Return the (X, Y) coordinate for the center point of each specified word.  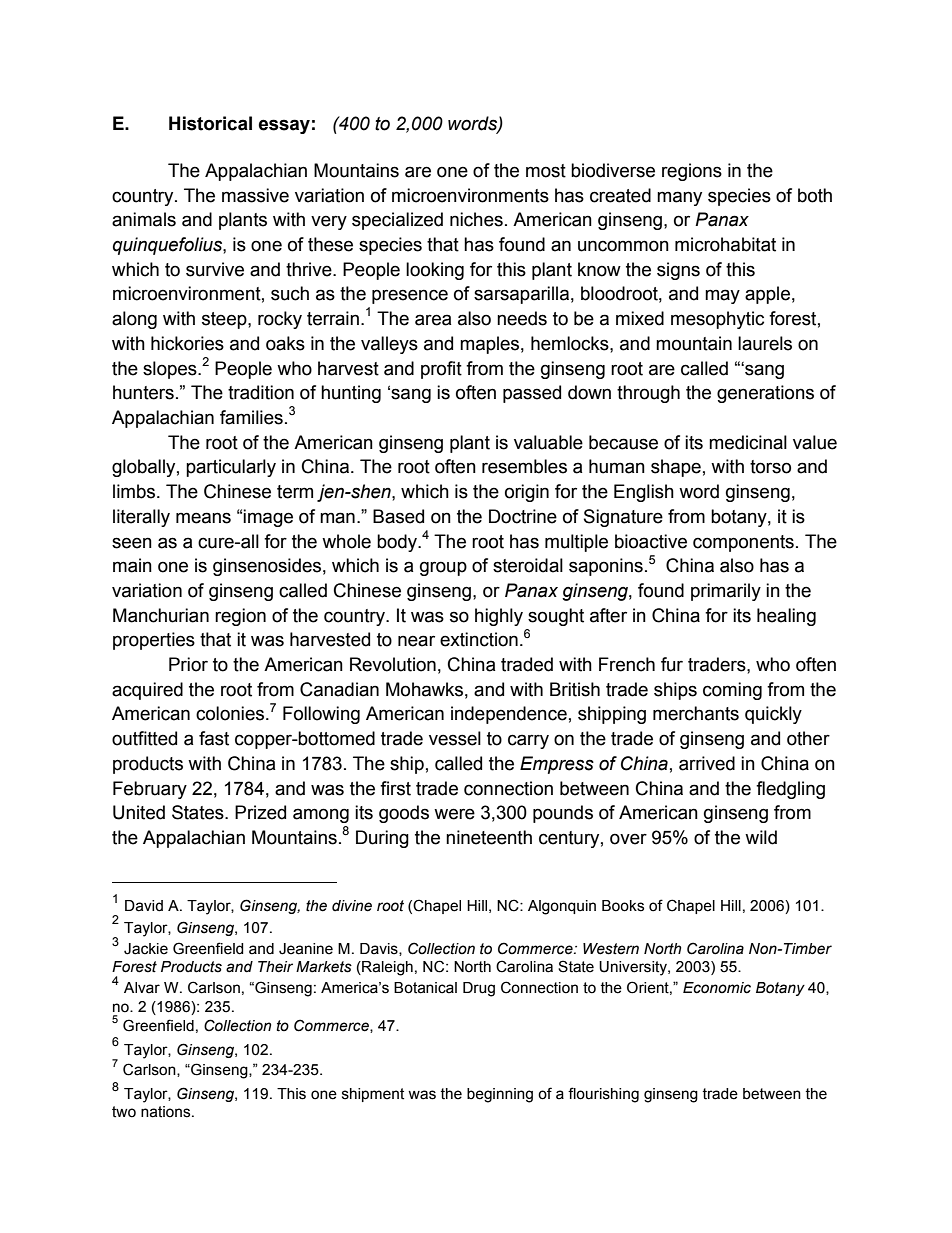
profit (441, 370)
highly (499, 617)
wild (761, 837)
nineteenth (489, 837)
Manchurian (161, 615)
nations (167, 1112)
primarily (726, 592)
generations (765, 394)
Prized (260, 812)
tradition (261, 392)
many (679, 198)
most (546, 171)
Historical (210, 123)
